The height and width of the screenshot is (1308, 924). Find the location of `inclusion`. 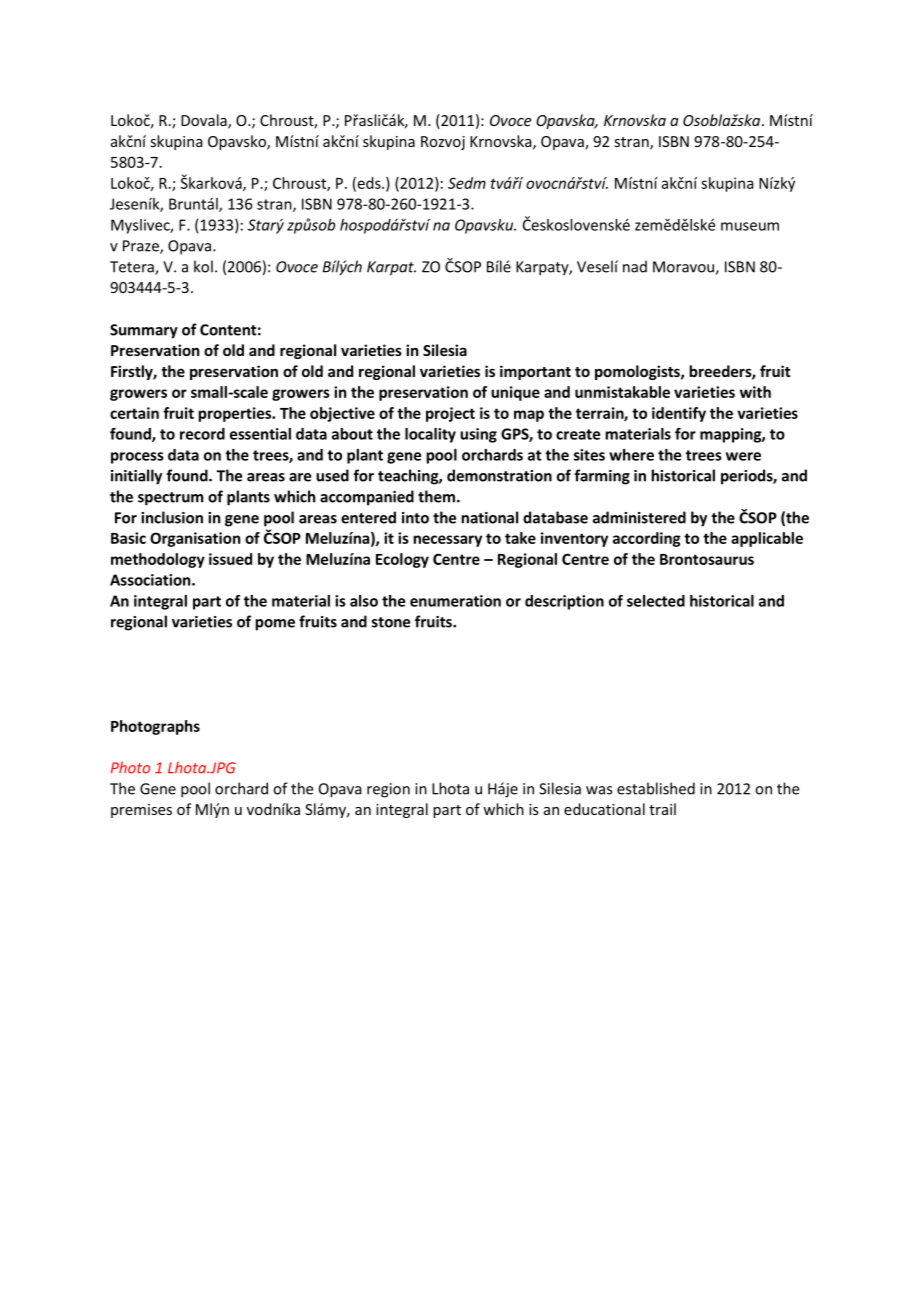

inclusion is located at coordinates (172, 517).
